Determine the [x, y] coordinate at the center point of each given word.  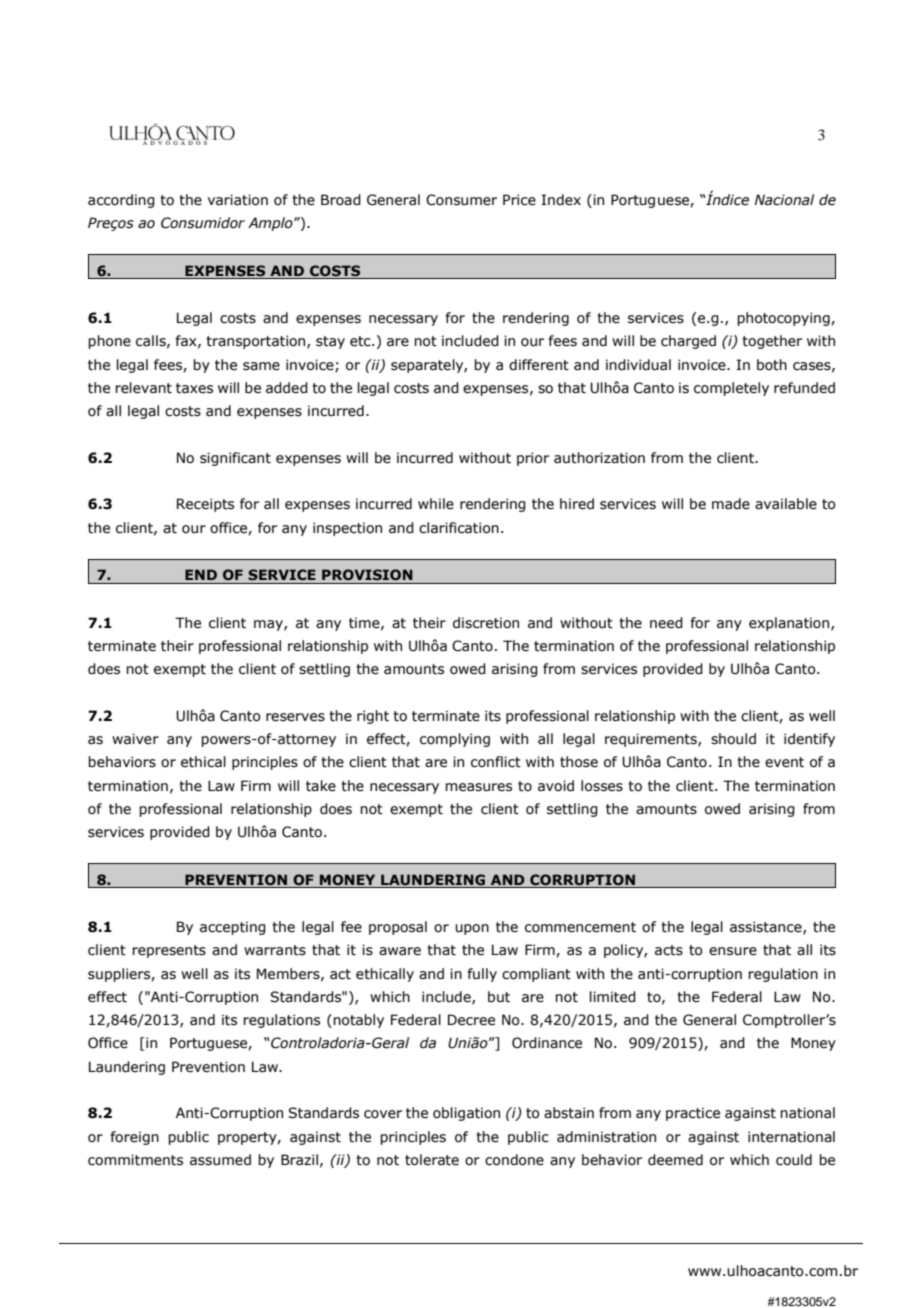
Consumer [461, 200]
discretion [486, 623]
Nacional [784, 200]
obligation [466, 1114]
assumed [220, 1160]
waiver [135, 739]
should [733, 739]
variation [238, 200]
